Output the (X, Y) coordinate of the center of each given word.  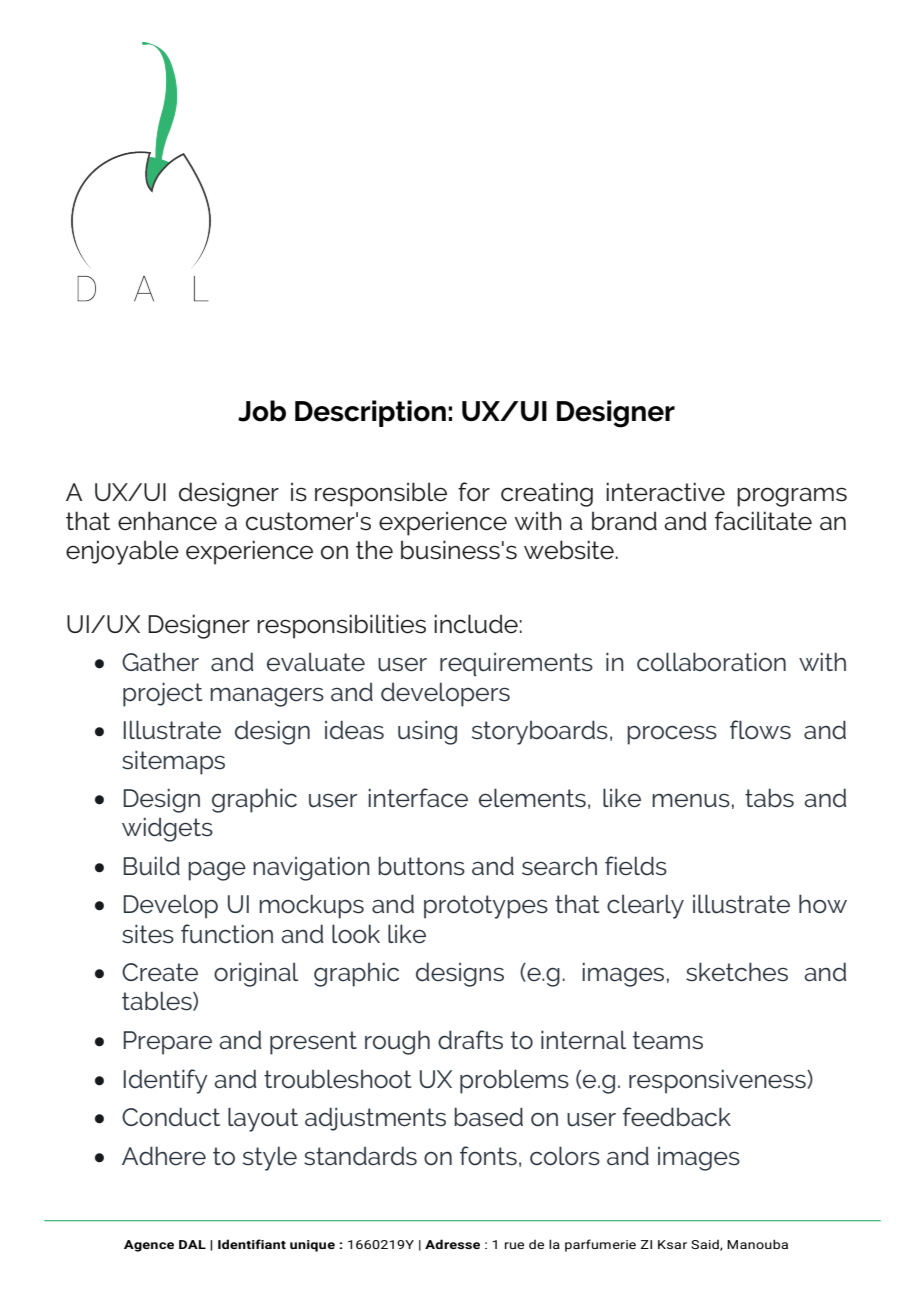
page (217, 871)
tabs (769, 798)
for (474, 492)
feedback (677, 1117)
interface (418, 798)
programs (792, 497)
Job (262, 411)
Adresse (452, 1244)
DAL (192, 1244)
